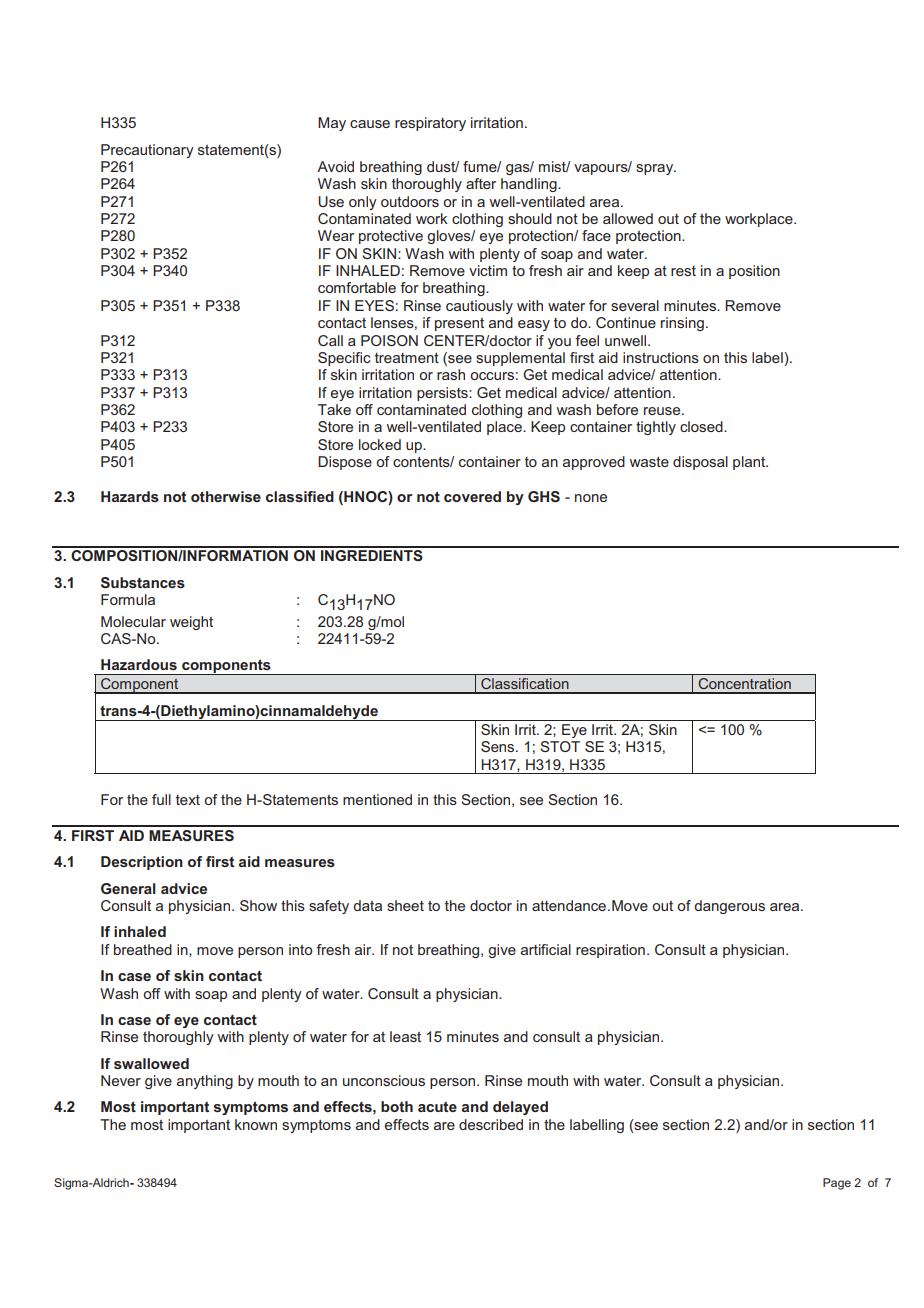 This page has width=924, height=1308. What do you see at coordinates (143, 582) in the page?
I see `Substances` at bounding box center [143, 582].
